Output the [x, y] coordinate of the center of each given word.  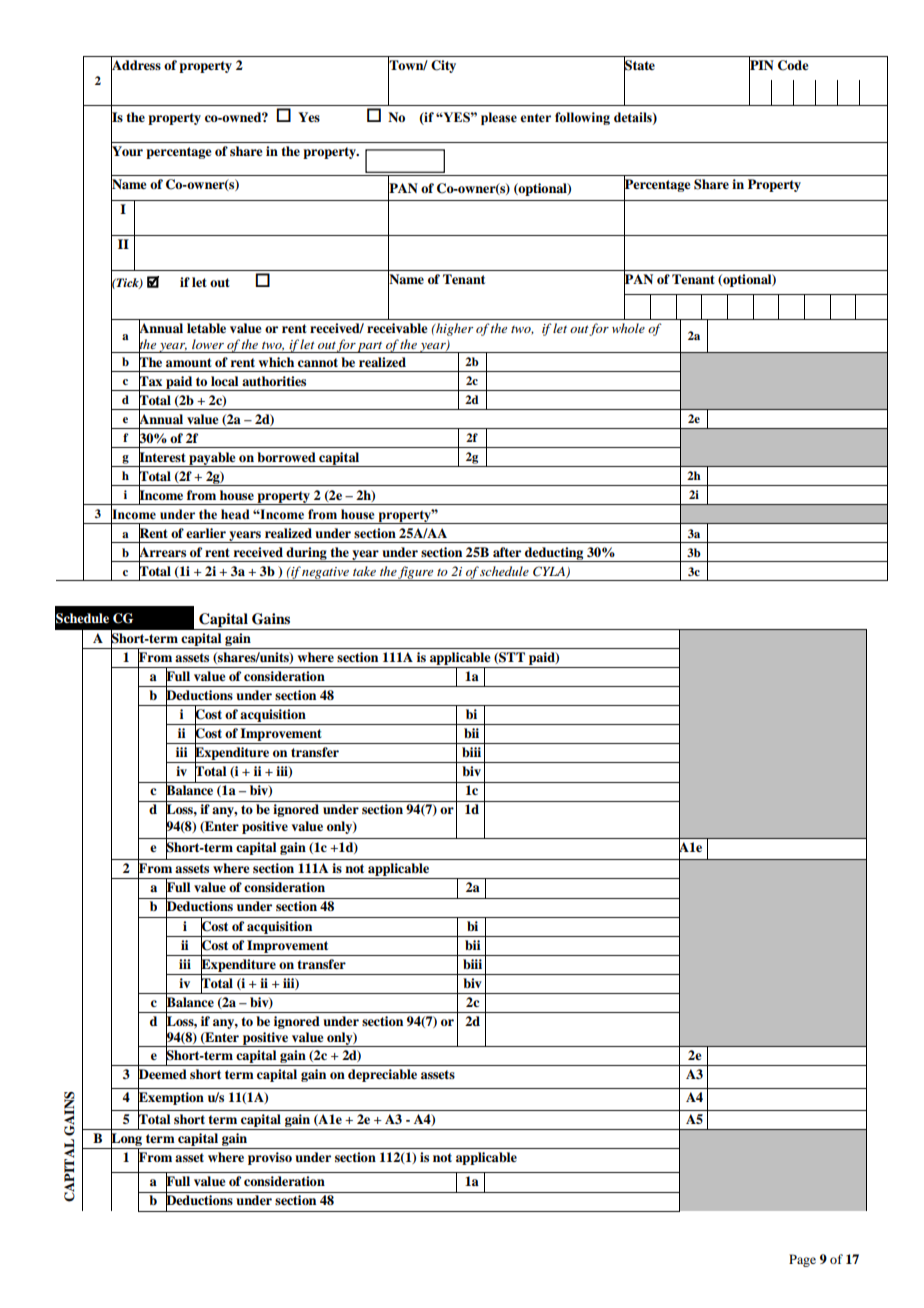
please [499, 118]
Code [793, 65]
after [507, 552]
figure [416, 573]
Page [802, 1260]
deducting [554, 554]
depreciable [382, 1075]
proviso [270, 1158]
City [443, 66]
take [364, 571]
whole [628, 328]
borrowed [286, 457]
